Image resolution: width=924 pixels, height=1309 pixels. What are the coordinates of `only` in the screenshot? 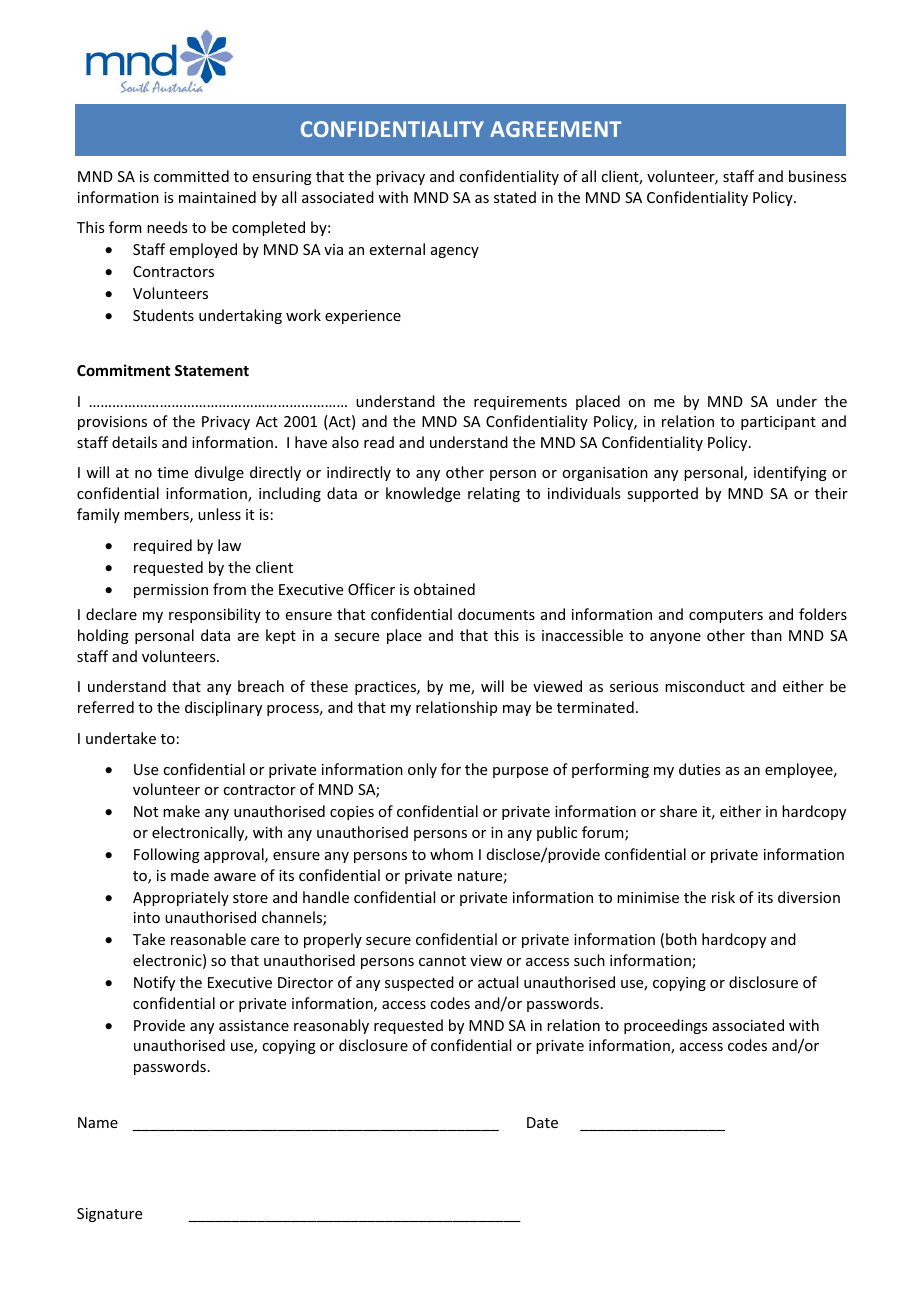 It's located at (422, 770).
